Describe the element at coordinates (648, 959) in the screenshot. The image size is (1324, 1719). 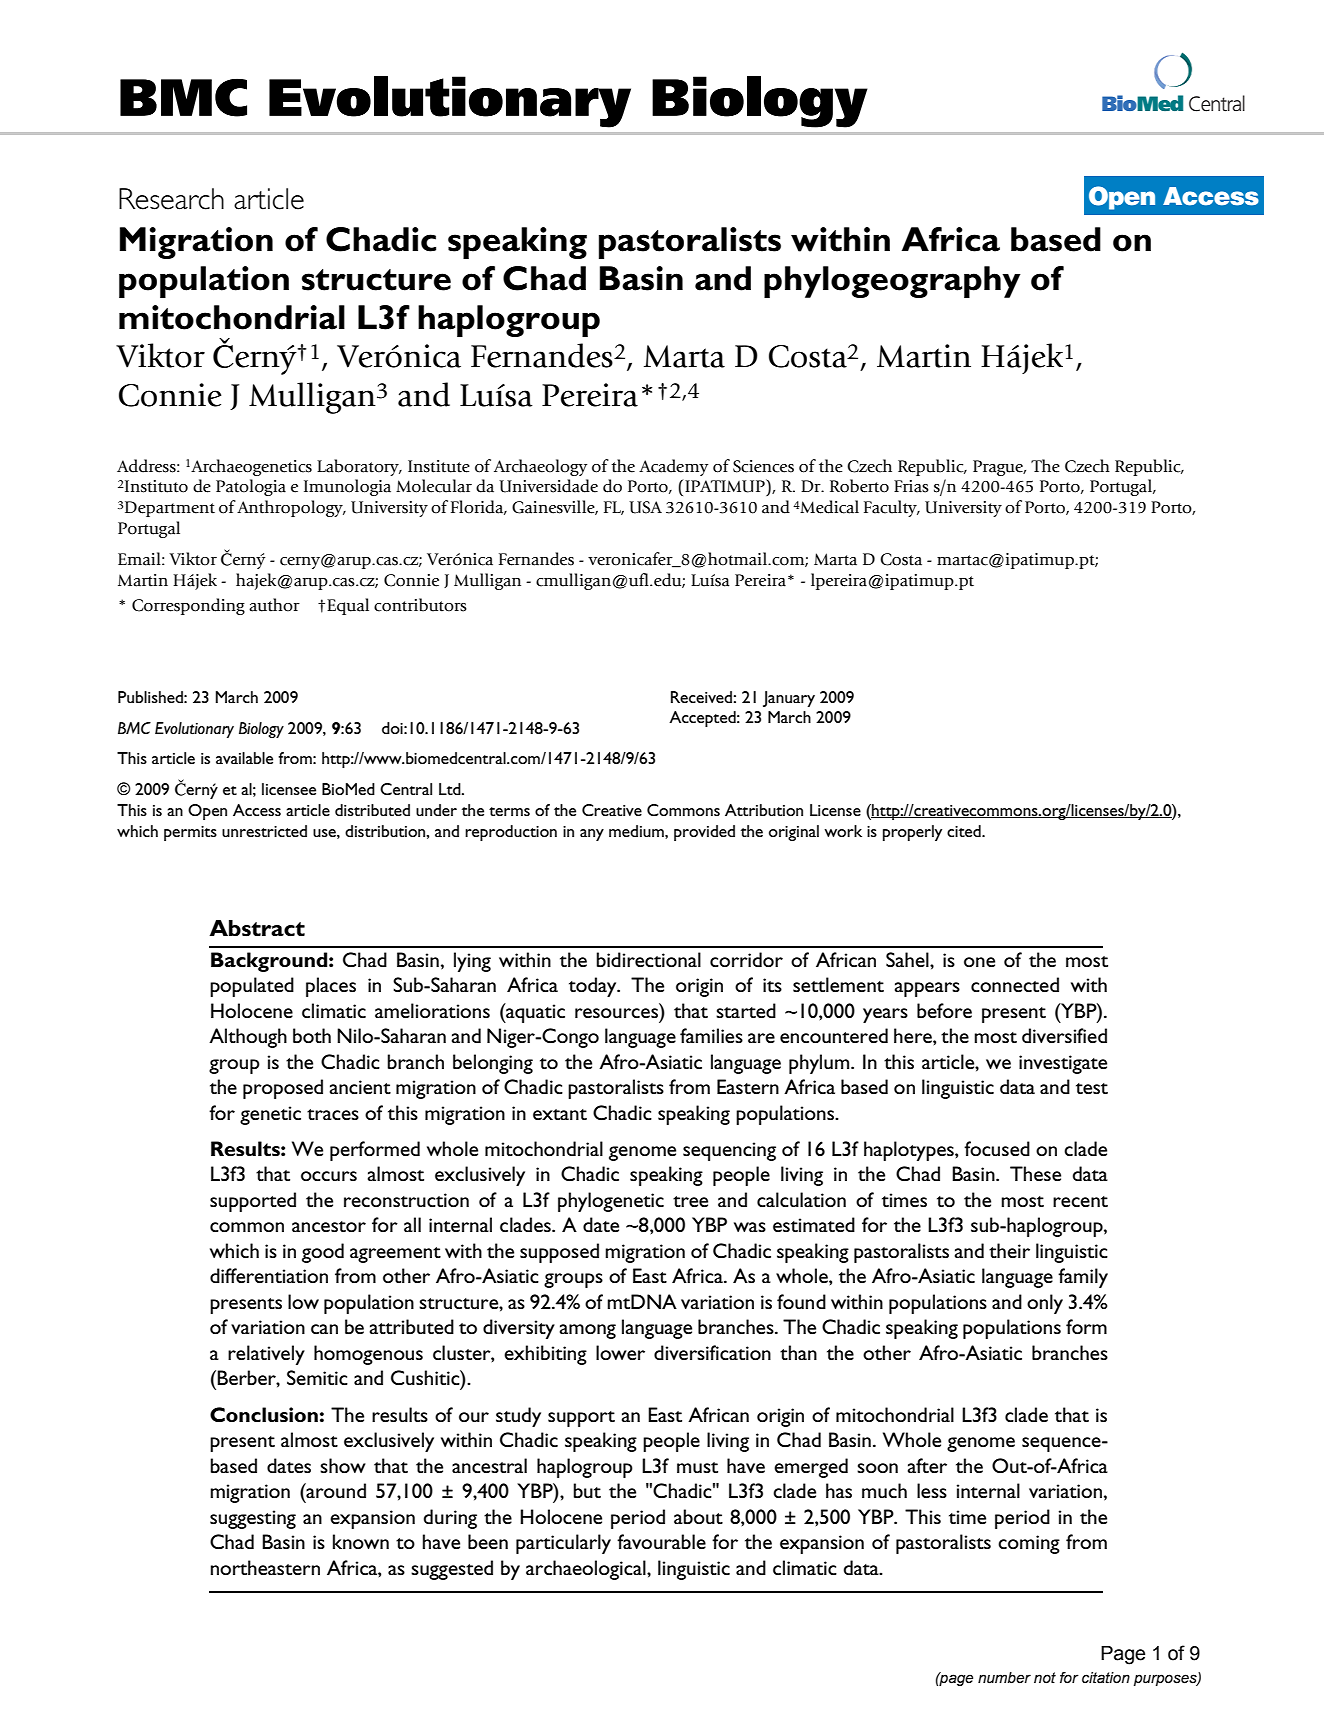
I see `bidirectional` at that location.
